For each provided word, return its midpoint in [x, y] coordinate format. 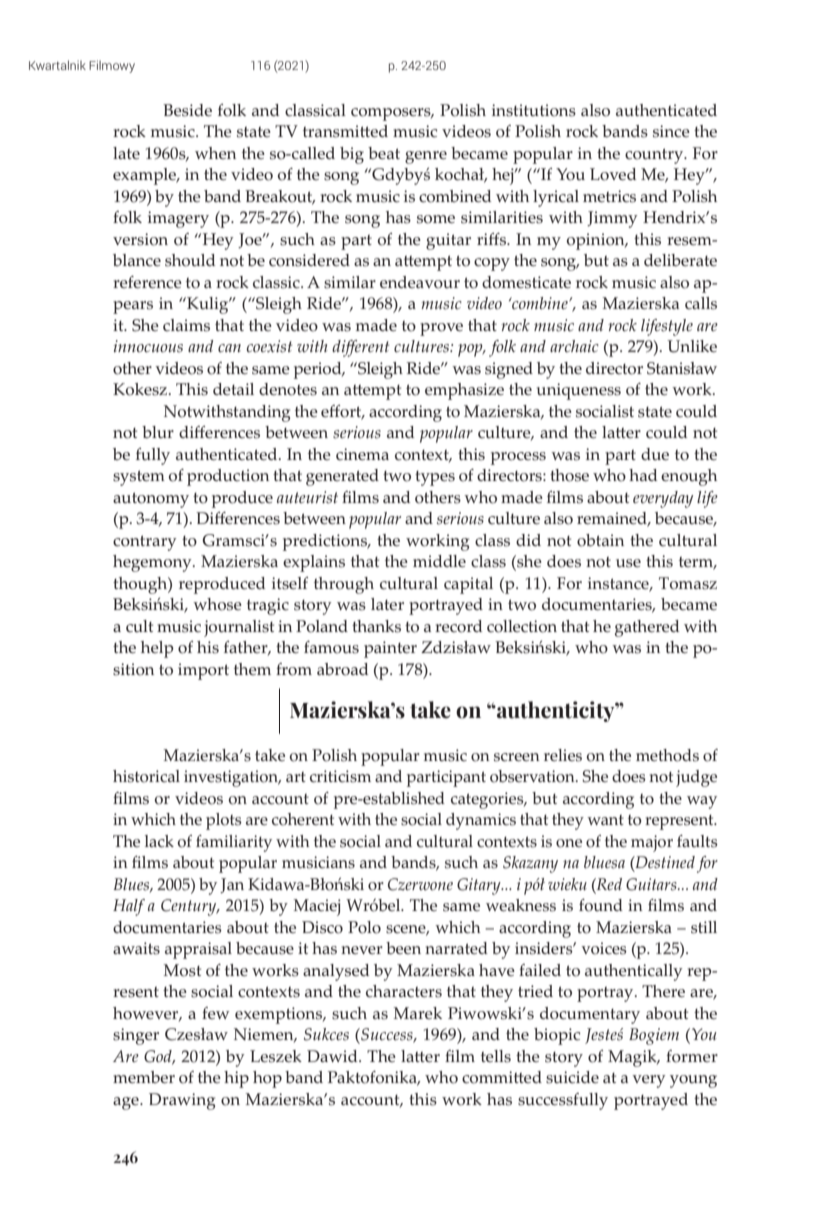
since [671, 131]
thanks [376, 626]
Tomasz [688, 583]
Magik [633, 1058]
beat [384, 153]
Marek [417, 1013]
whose [217, 604]
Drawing [182, 1101]
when [215, 153]
